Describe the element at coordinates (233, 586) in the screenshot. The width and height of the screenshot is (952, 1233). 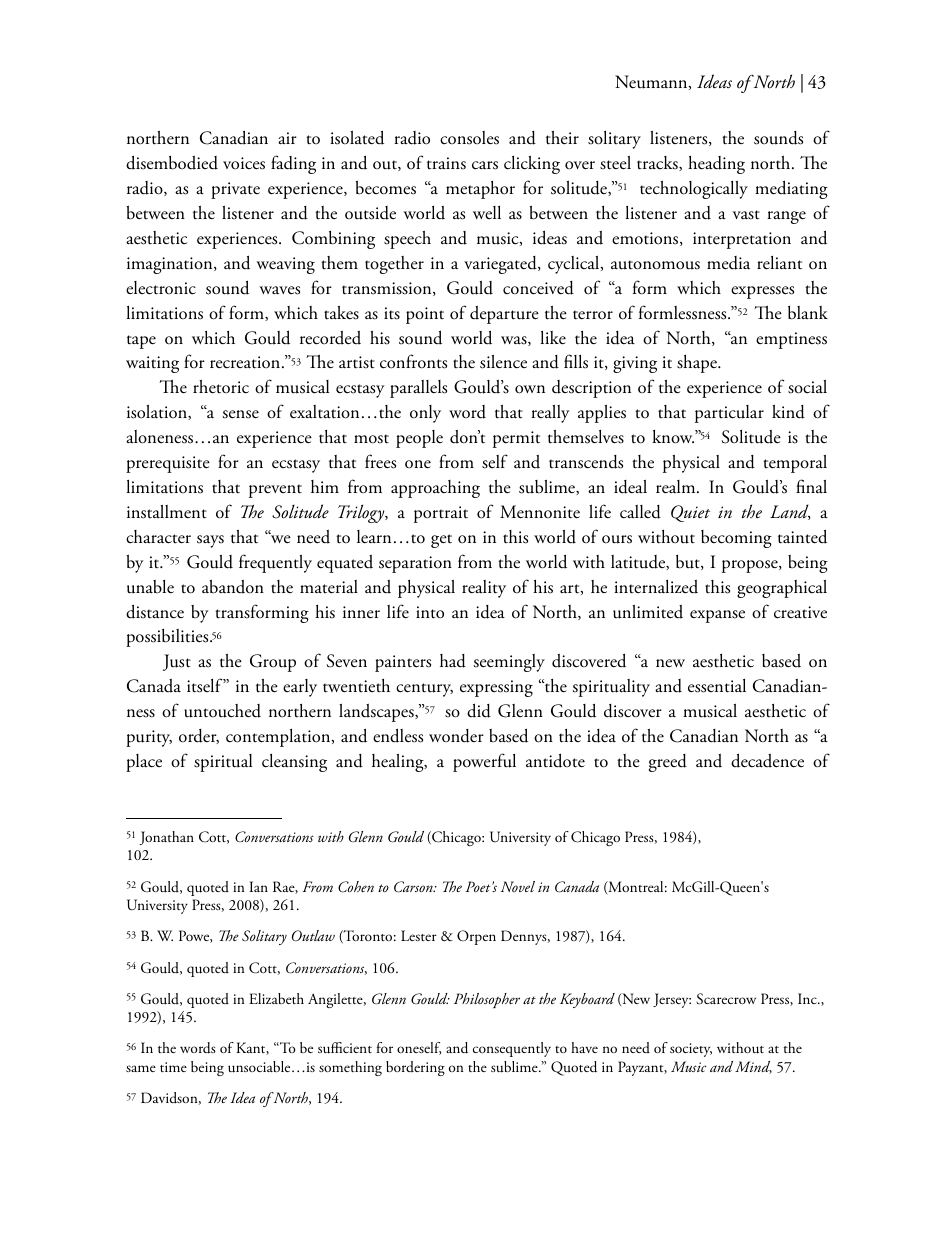
I see `abandon` at that location.
